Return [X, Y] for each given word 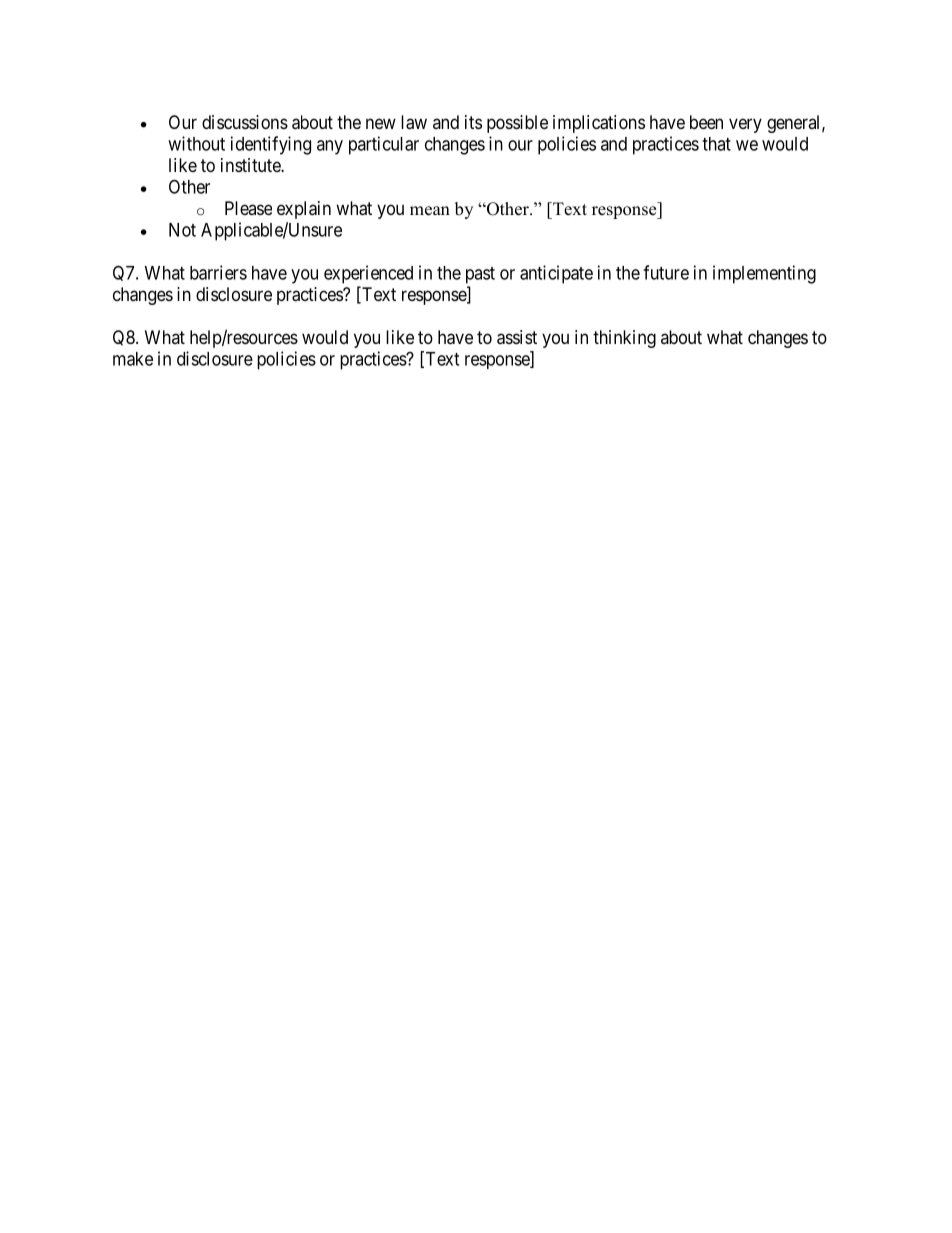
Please [248, 208]
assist [517, 337]
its [473, 122]
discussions [245, 122]
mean [430, 211]
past [480, 275]
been [706, 122]
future [666, 272]
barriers [218, 272]
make [133, 359]
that [716, 144]
